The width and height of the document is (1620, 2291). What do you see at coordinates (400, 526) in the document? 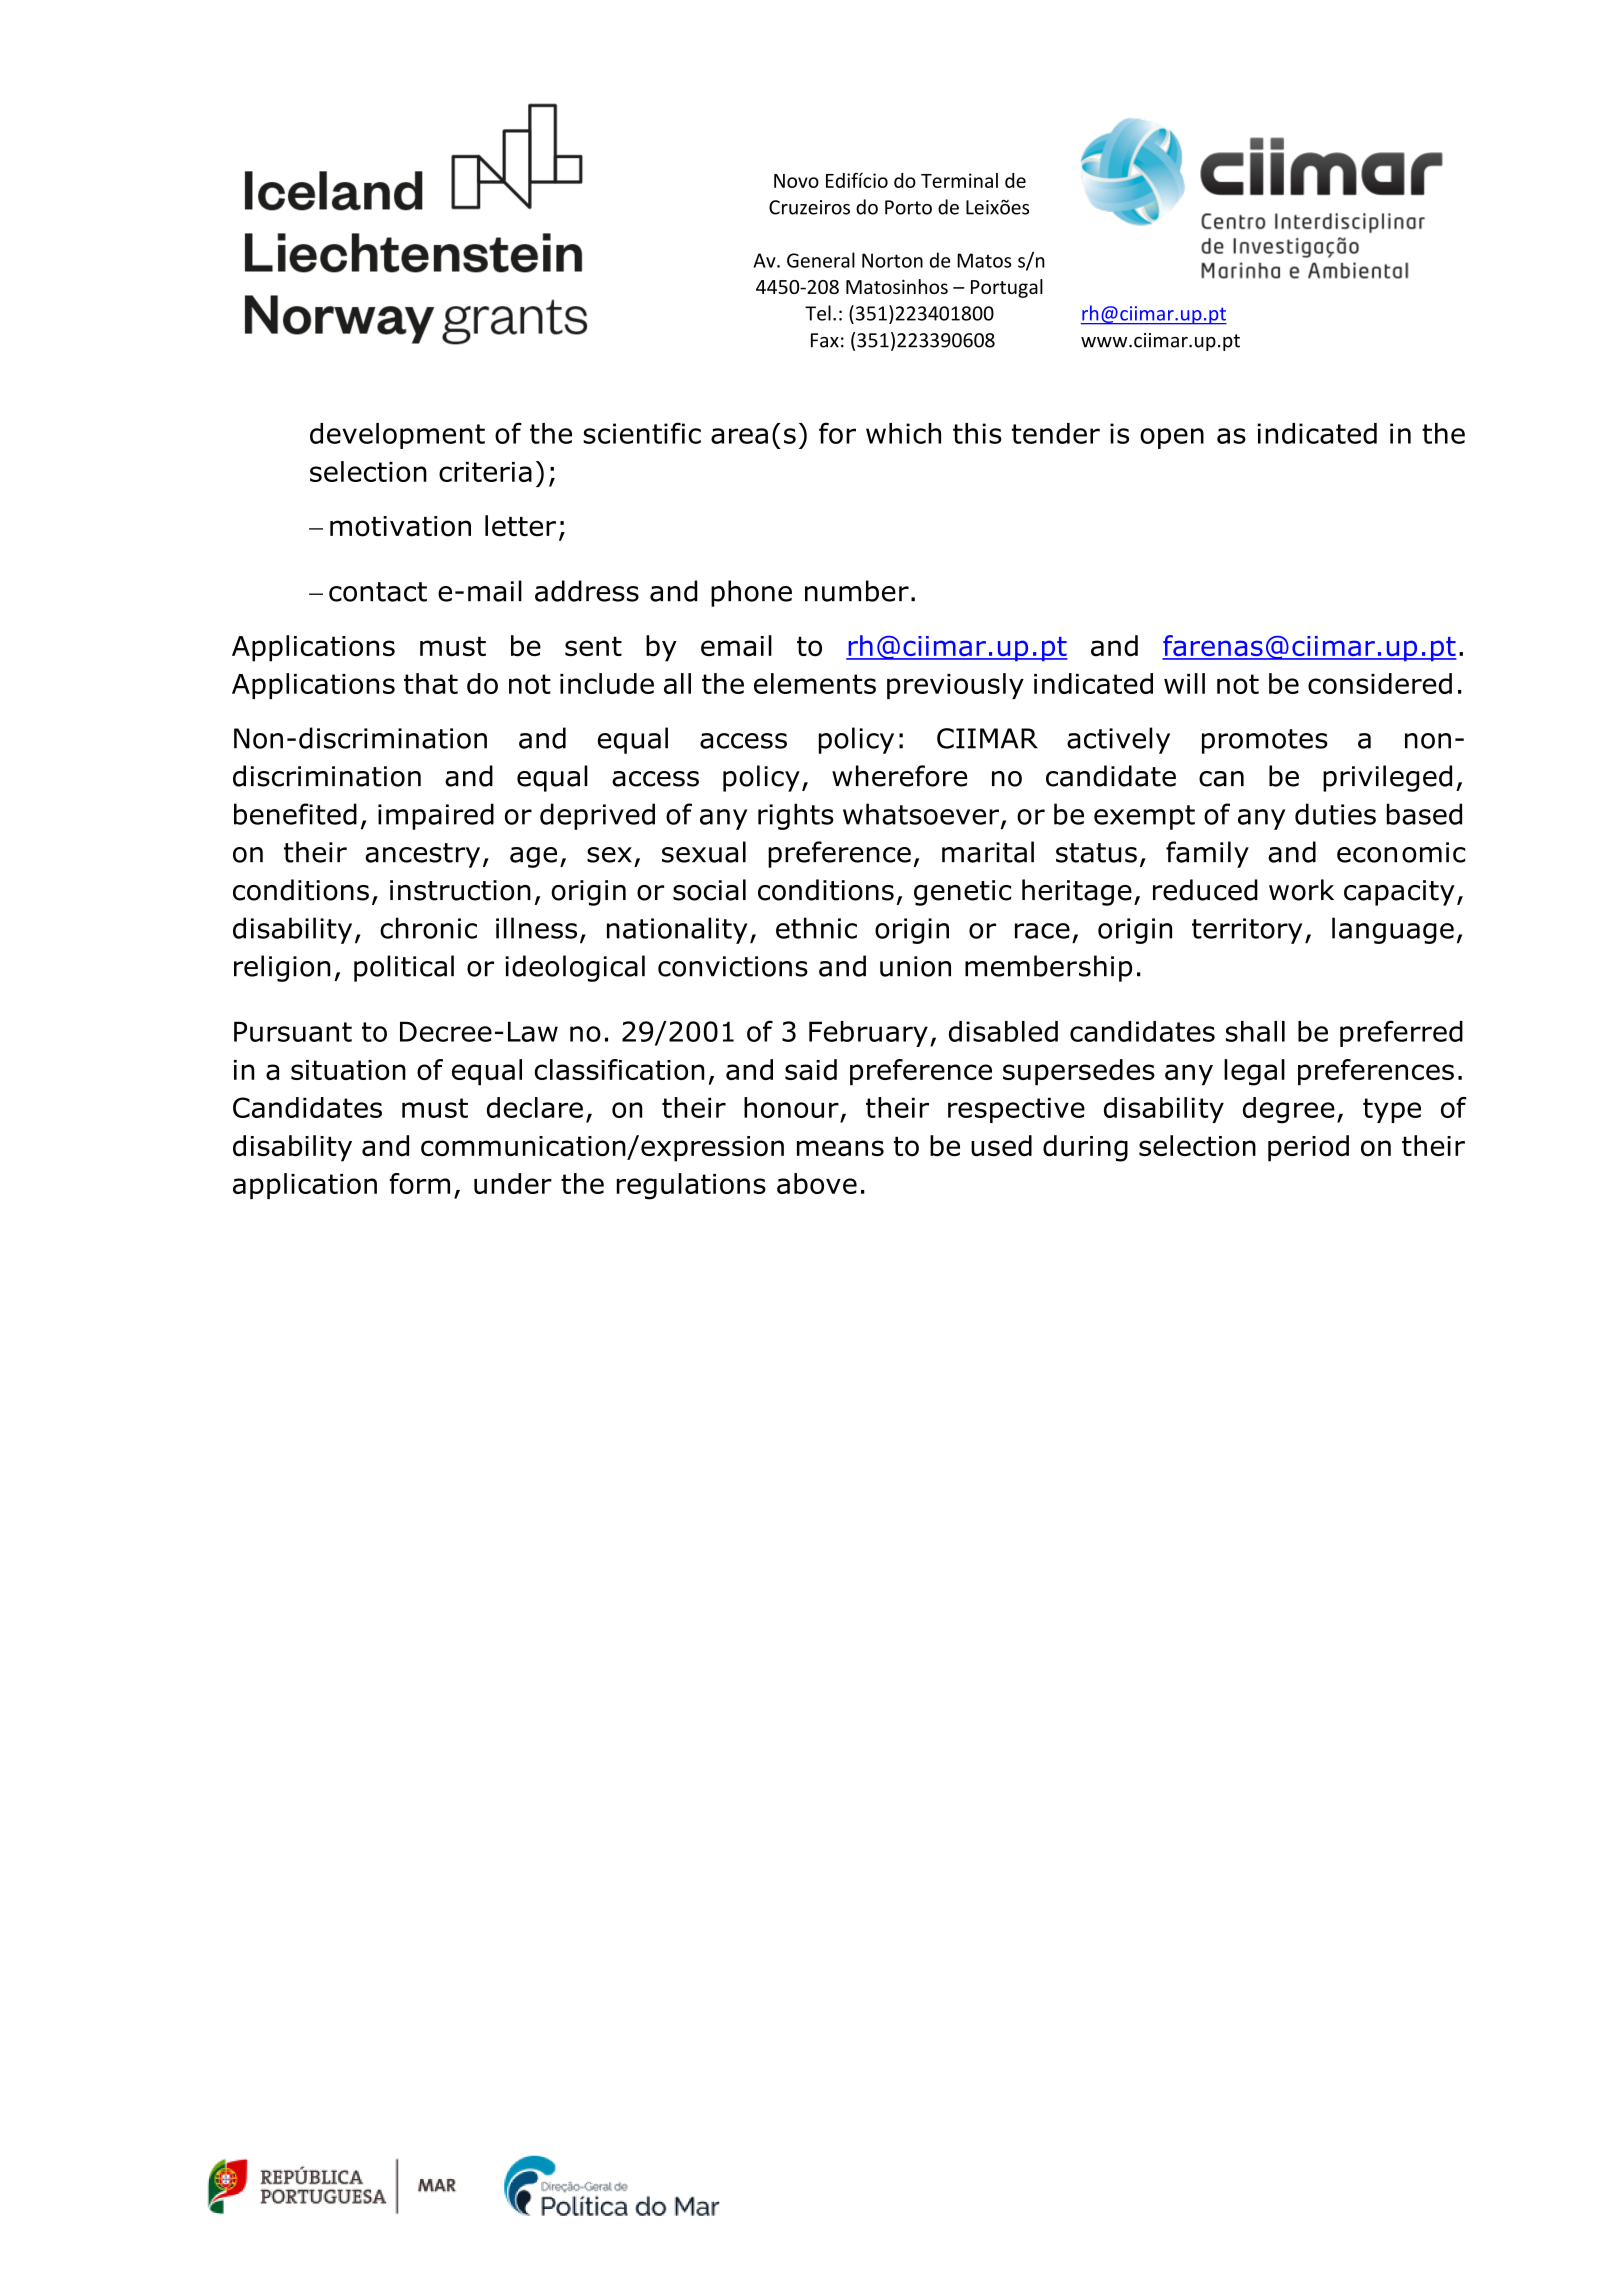
I see `motivation` at bounding box center [400, 526].
